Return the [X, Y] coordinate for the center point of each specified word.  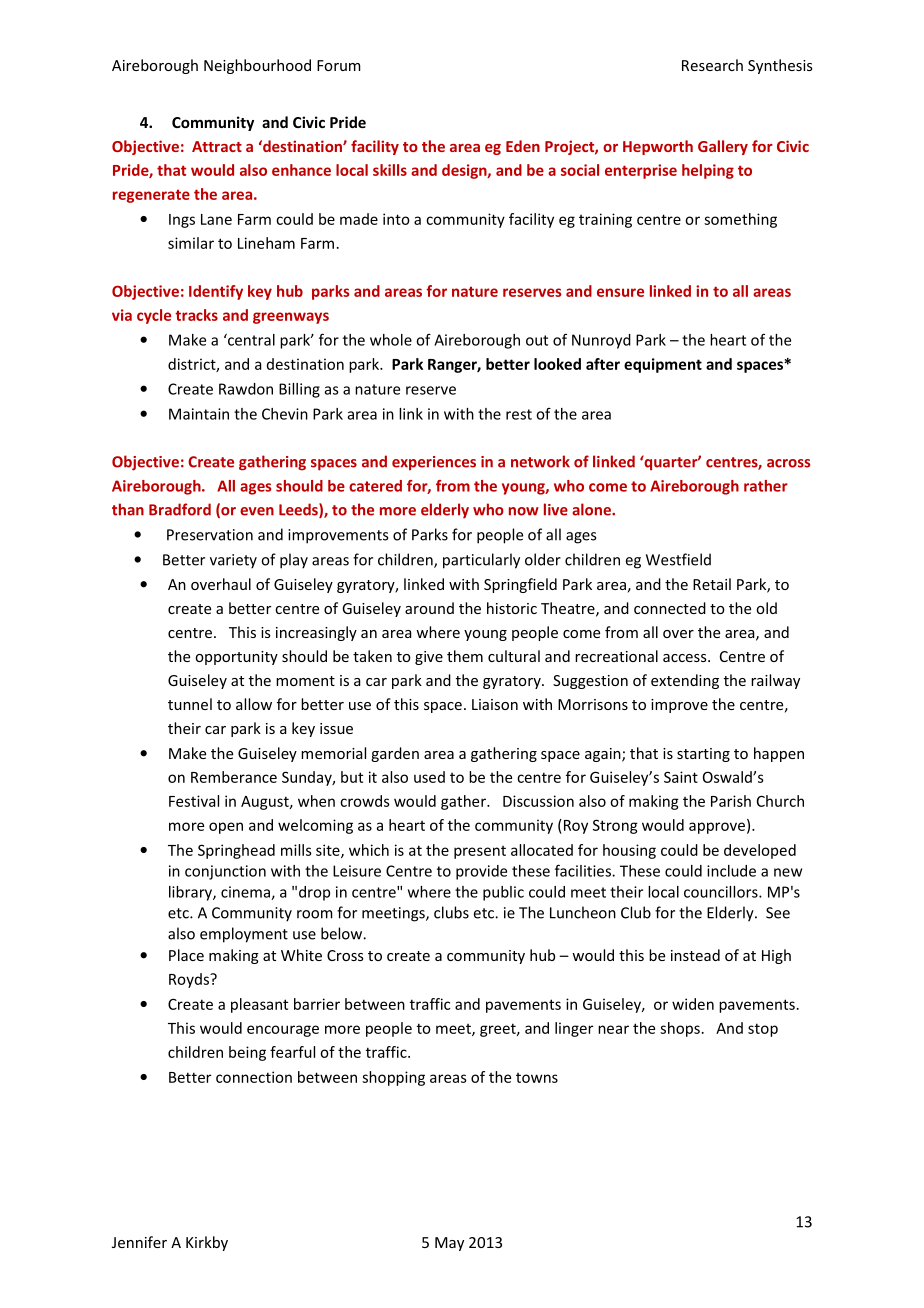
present [480, 852]
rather [766, 486]
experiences [434, 463]
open [226, 828]
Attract [217, 146]
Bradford [180, 509]
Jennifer [139, 1242]
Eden [523, 146]
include [731, 871]
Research [712, 65]
